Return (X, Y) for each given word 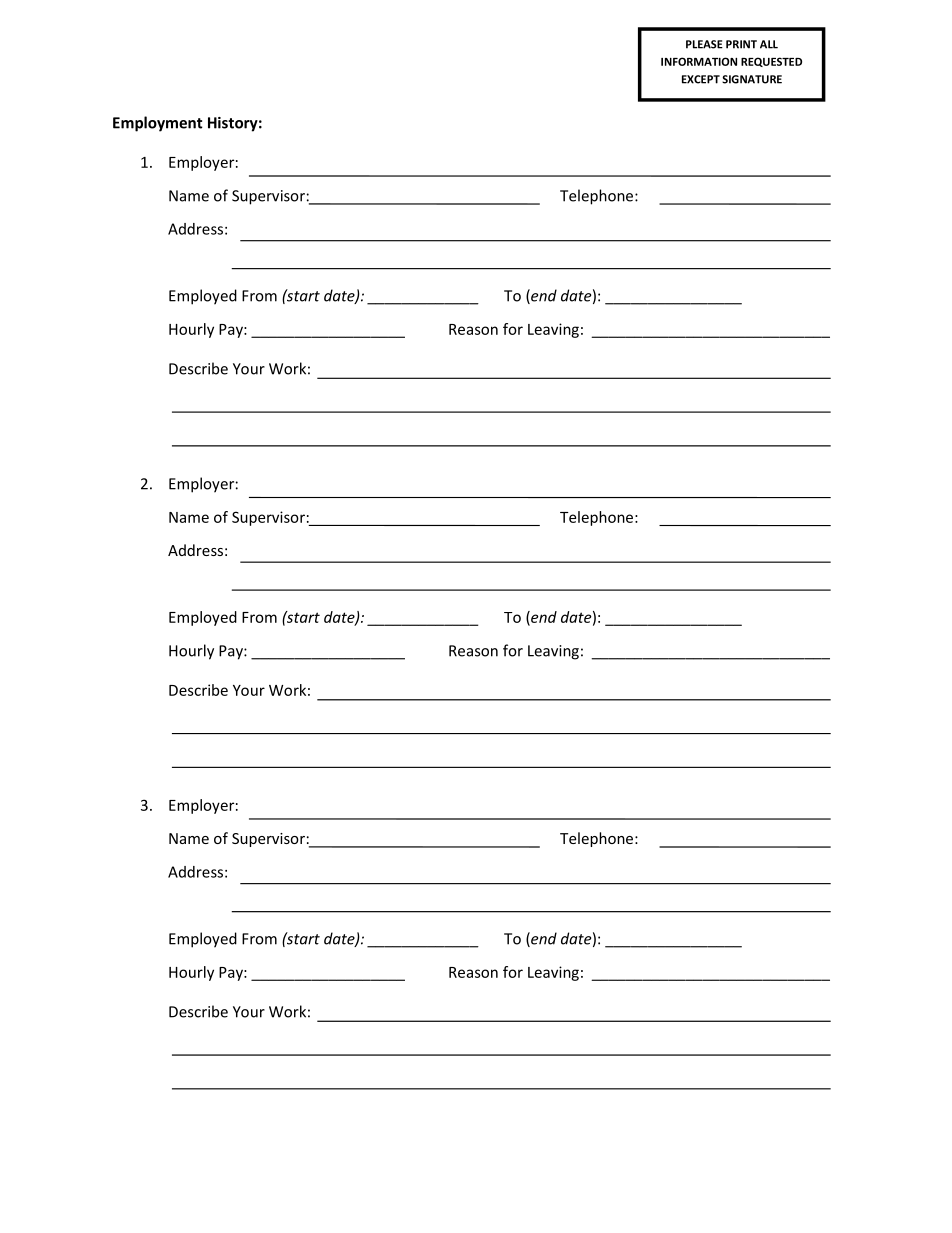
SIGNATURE (752, 79)
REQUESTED (771, 62)
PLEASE (704, 44)
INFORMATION (699, 61)
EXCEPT (701, 79)
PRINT (741, 44)
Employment (158, 124)
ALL (769, 44)
